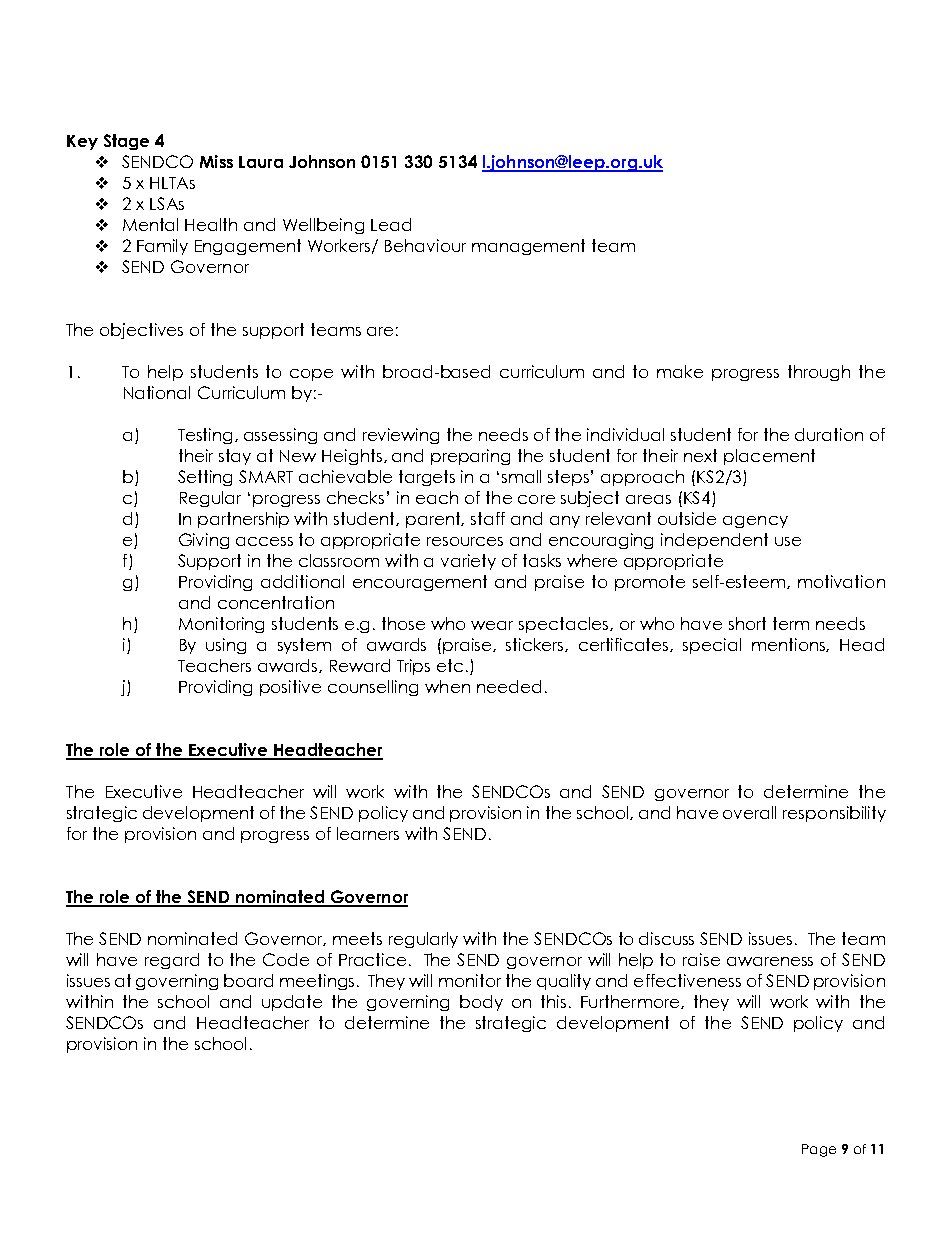 The width and height of the document is (952, 1233). I want to click on National, so click(157, 392).
